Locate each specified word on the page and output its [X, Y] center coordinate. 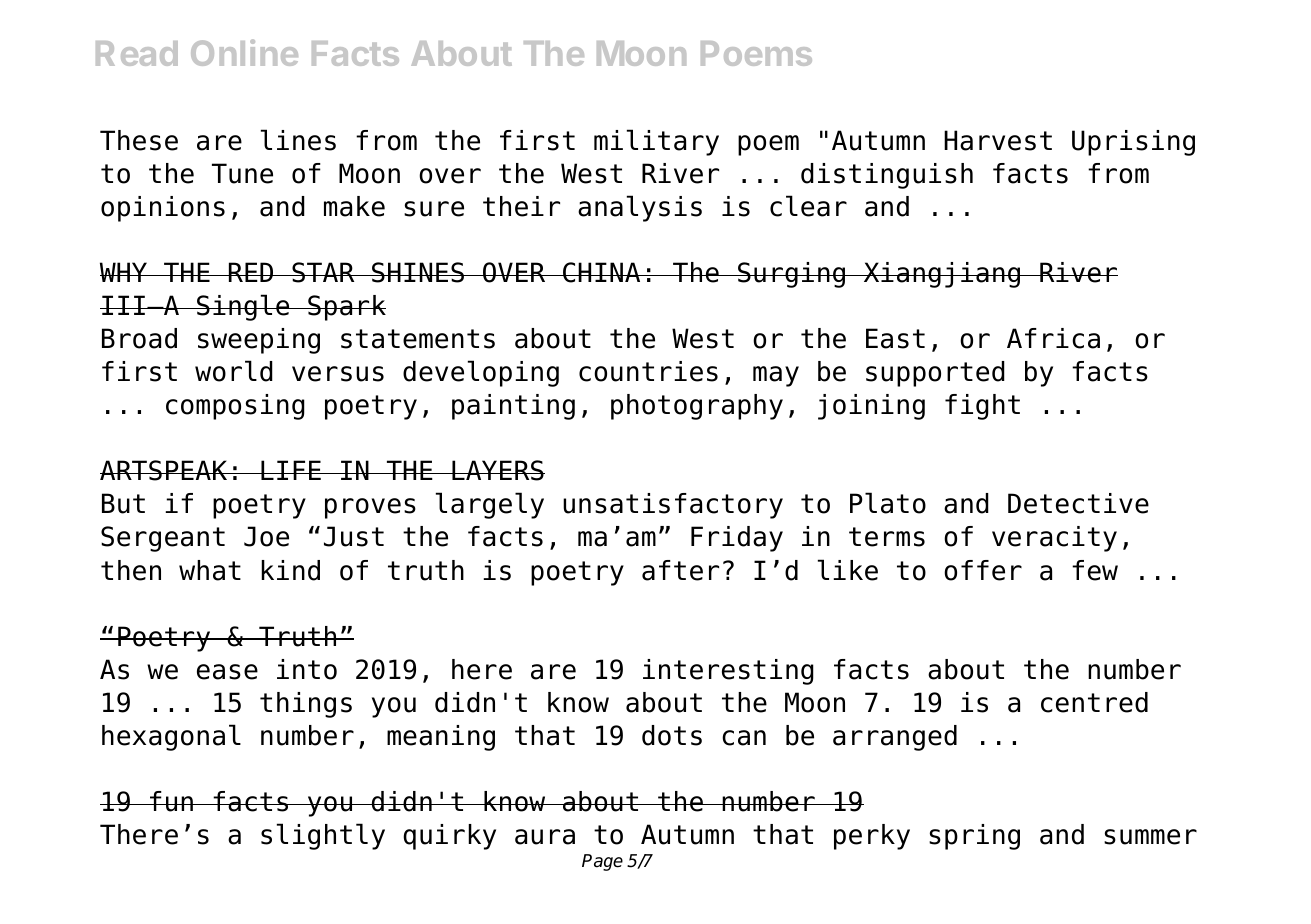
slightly [323, 836]
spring [974, 837]
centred [1094, 702]
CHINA [602, 272]
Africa [1053, 338]
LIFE [291, 470]
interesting [728, 672]
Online [244, 52]
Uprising [1133, 143]
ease [227, 672]
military [656, 142]
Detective [1078, 503]
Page [602, 862]
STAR [323, 272]
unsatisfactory [673, 506]
